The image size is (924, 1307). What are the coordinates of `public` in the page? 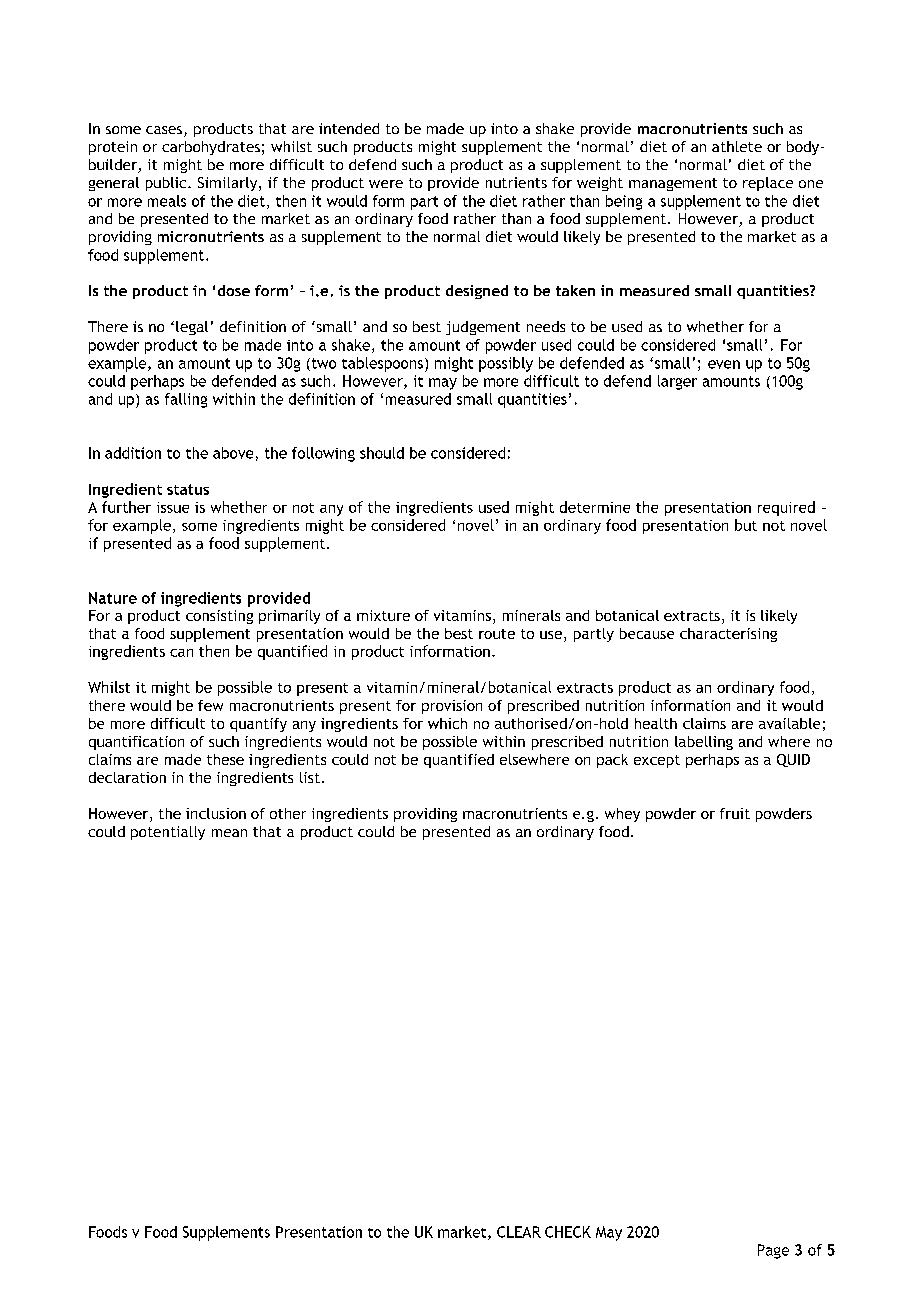 It's located at (167, 184).
